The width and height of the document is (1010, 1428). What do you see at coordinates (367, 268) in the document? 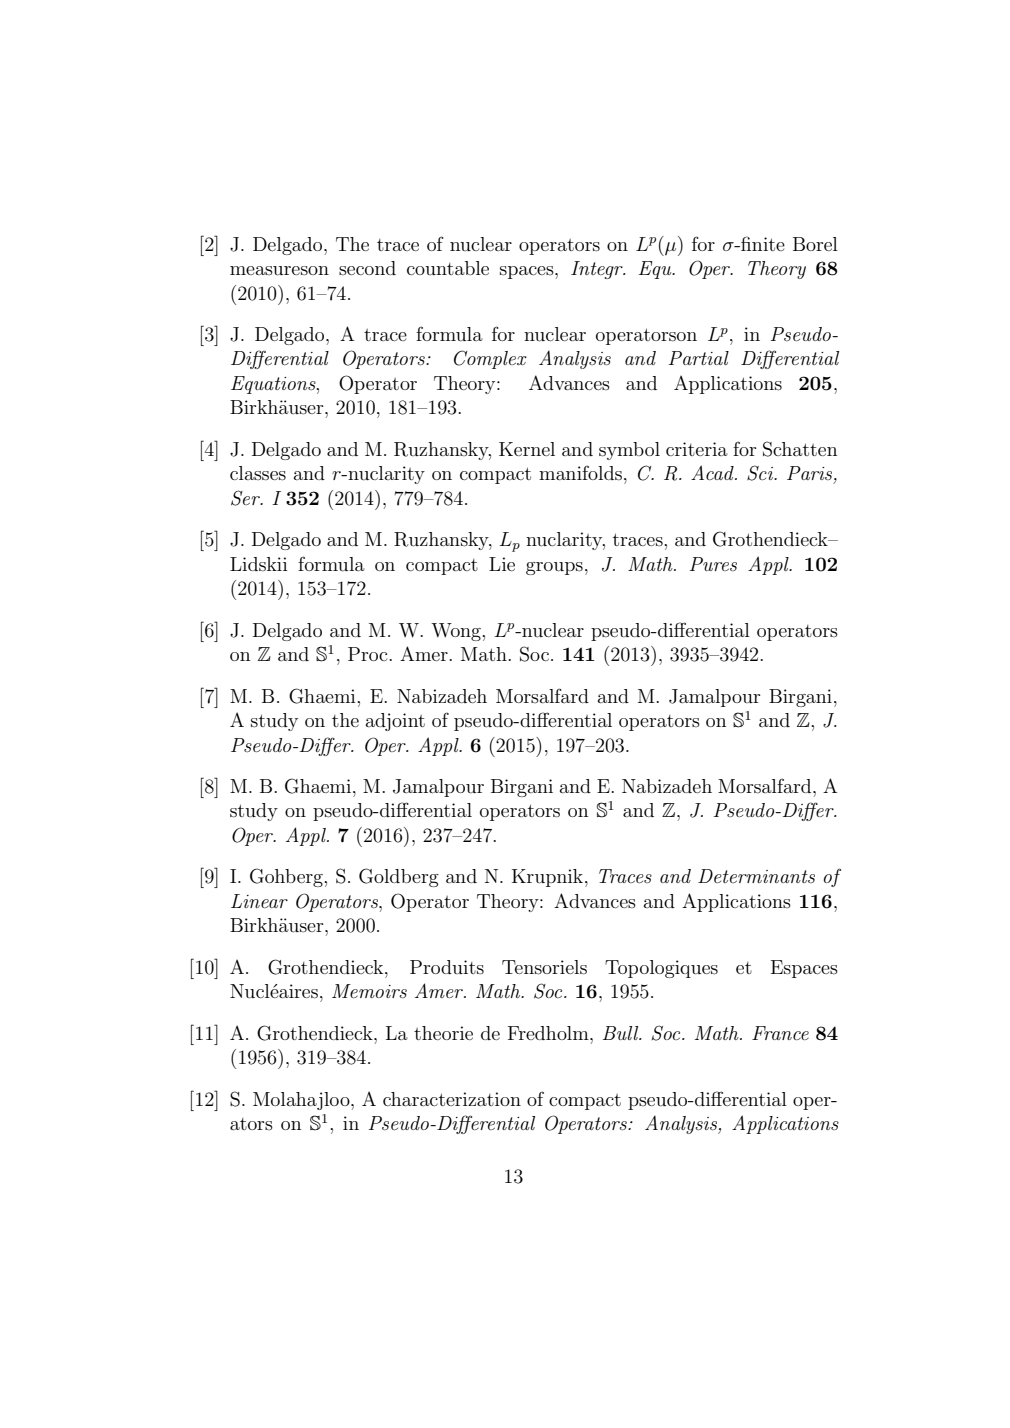
I see `second` at bounding box center [367, 268].
